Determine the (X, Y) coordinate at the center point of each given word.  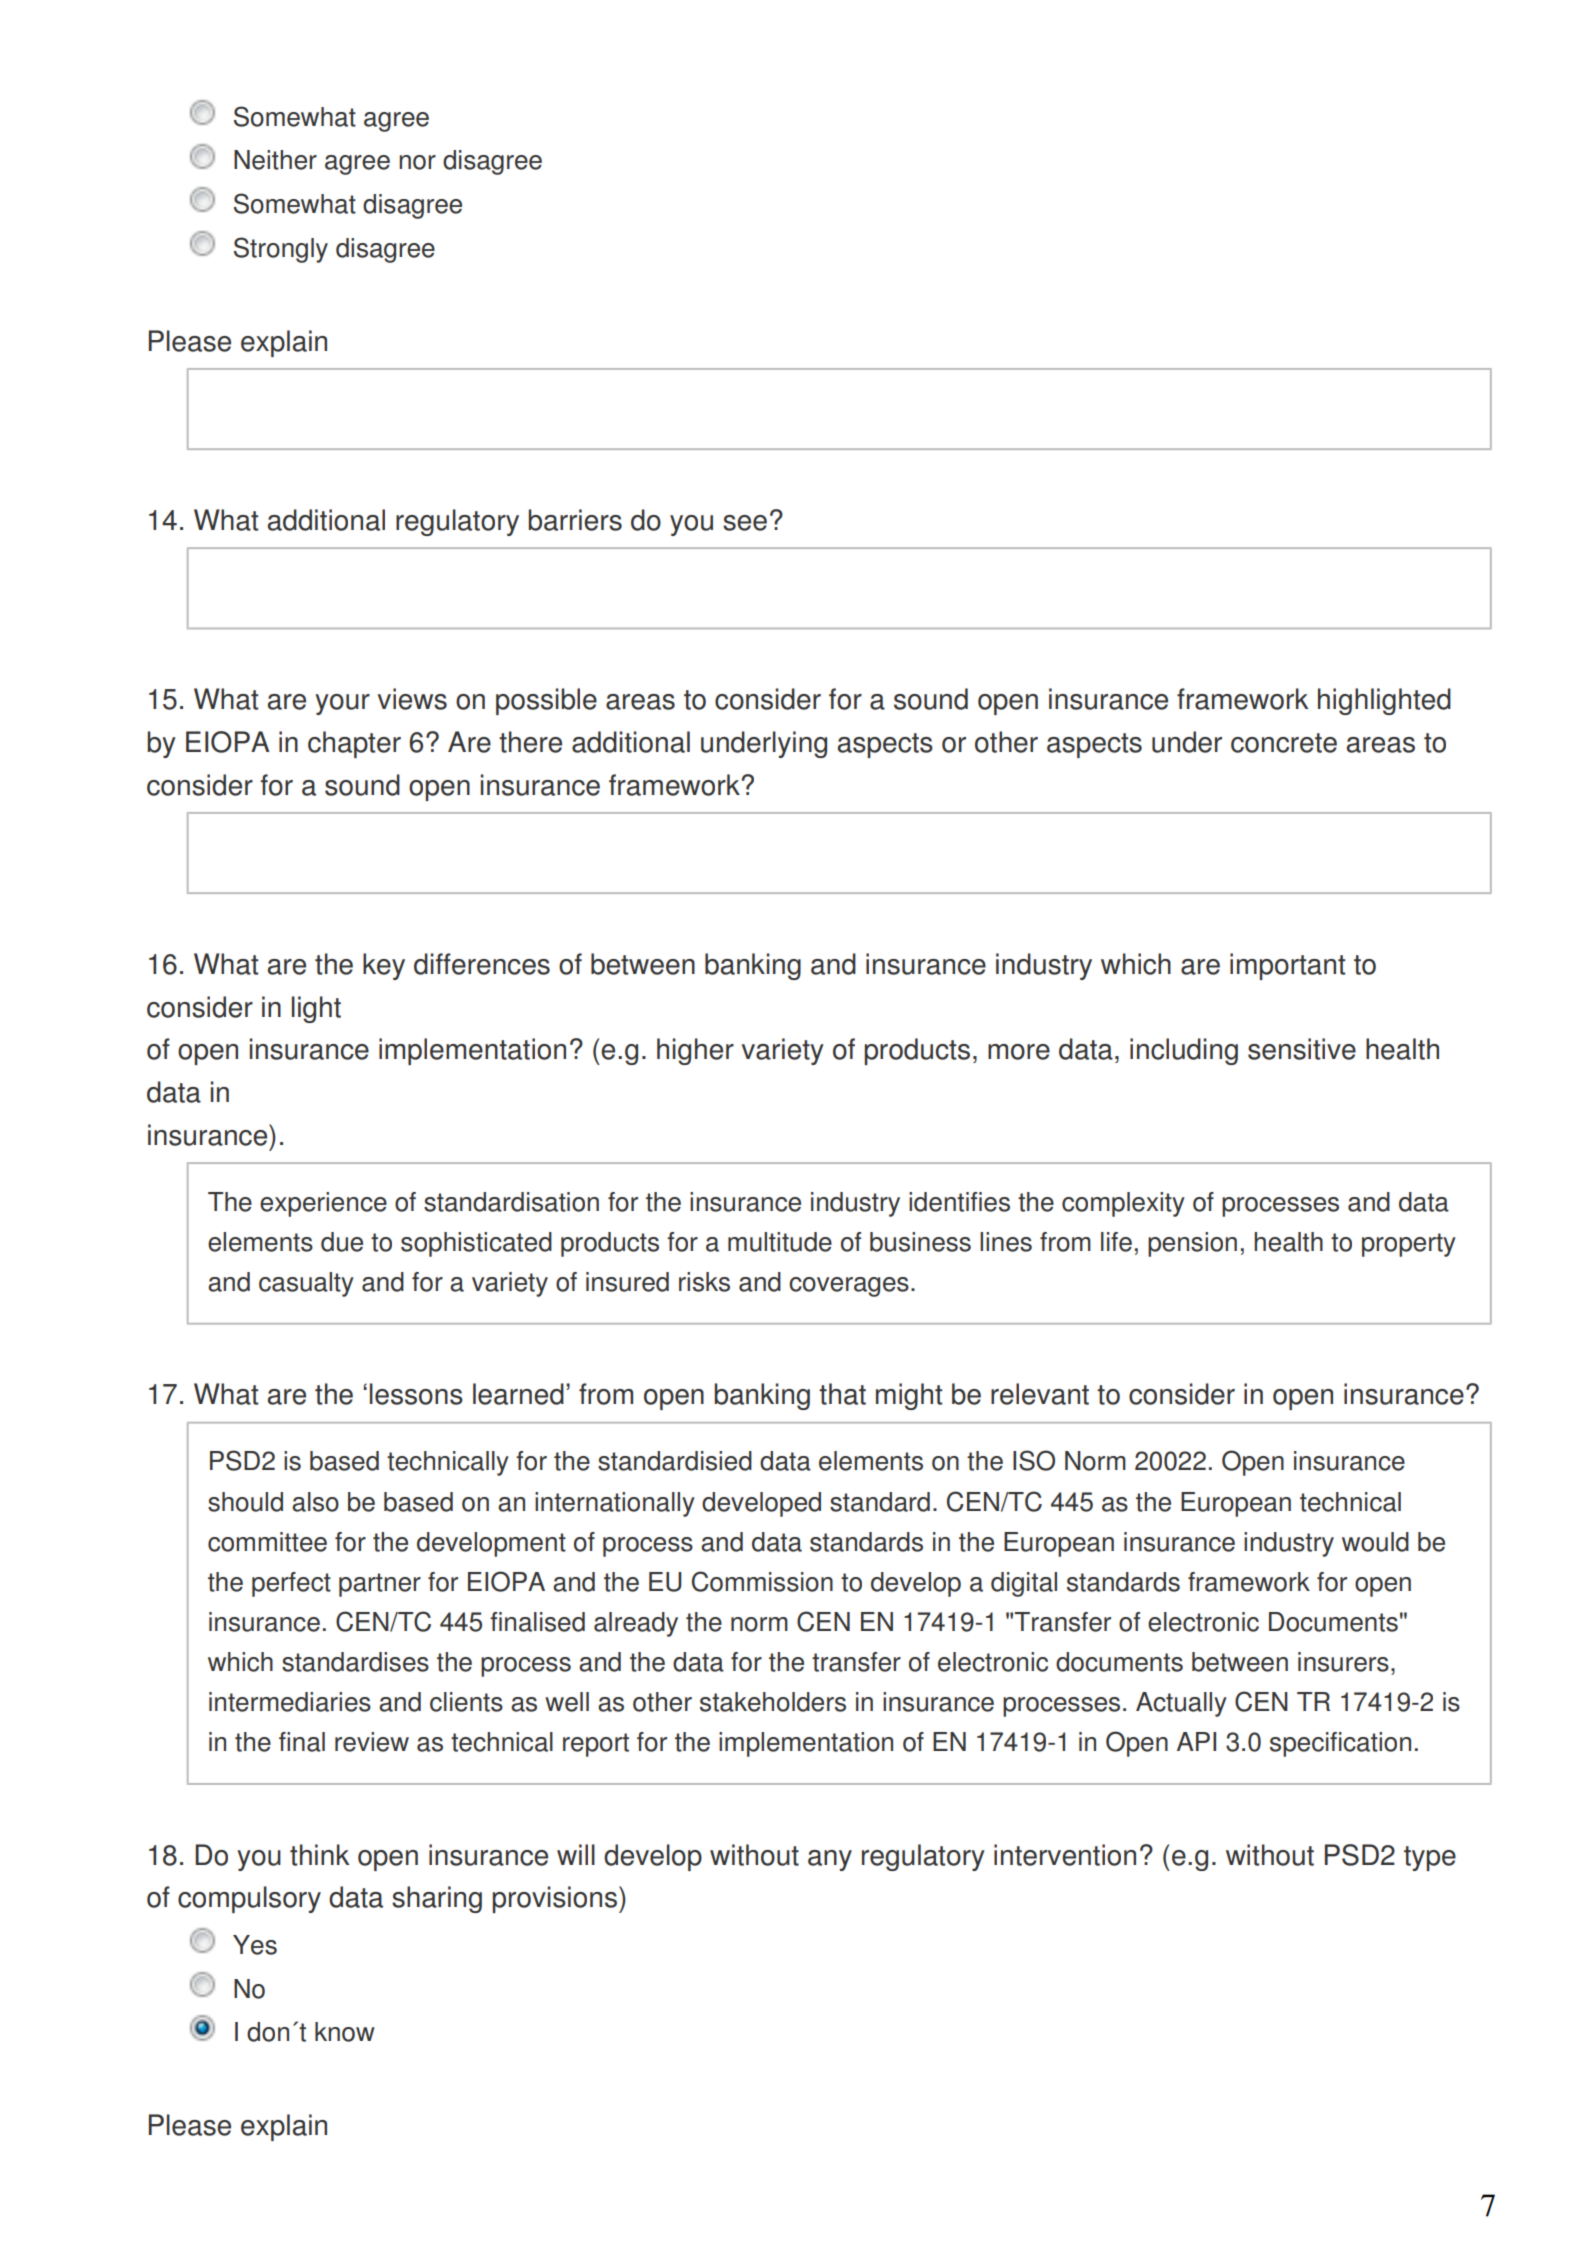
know (345, 2032)
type (1430, 1858)
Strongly (281, 250)
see (745, 523)
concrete (1284, 743)
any (830, 1860)
